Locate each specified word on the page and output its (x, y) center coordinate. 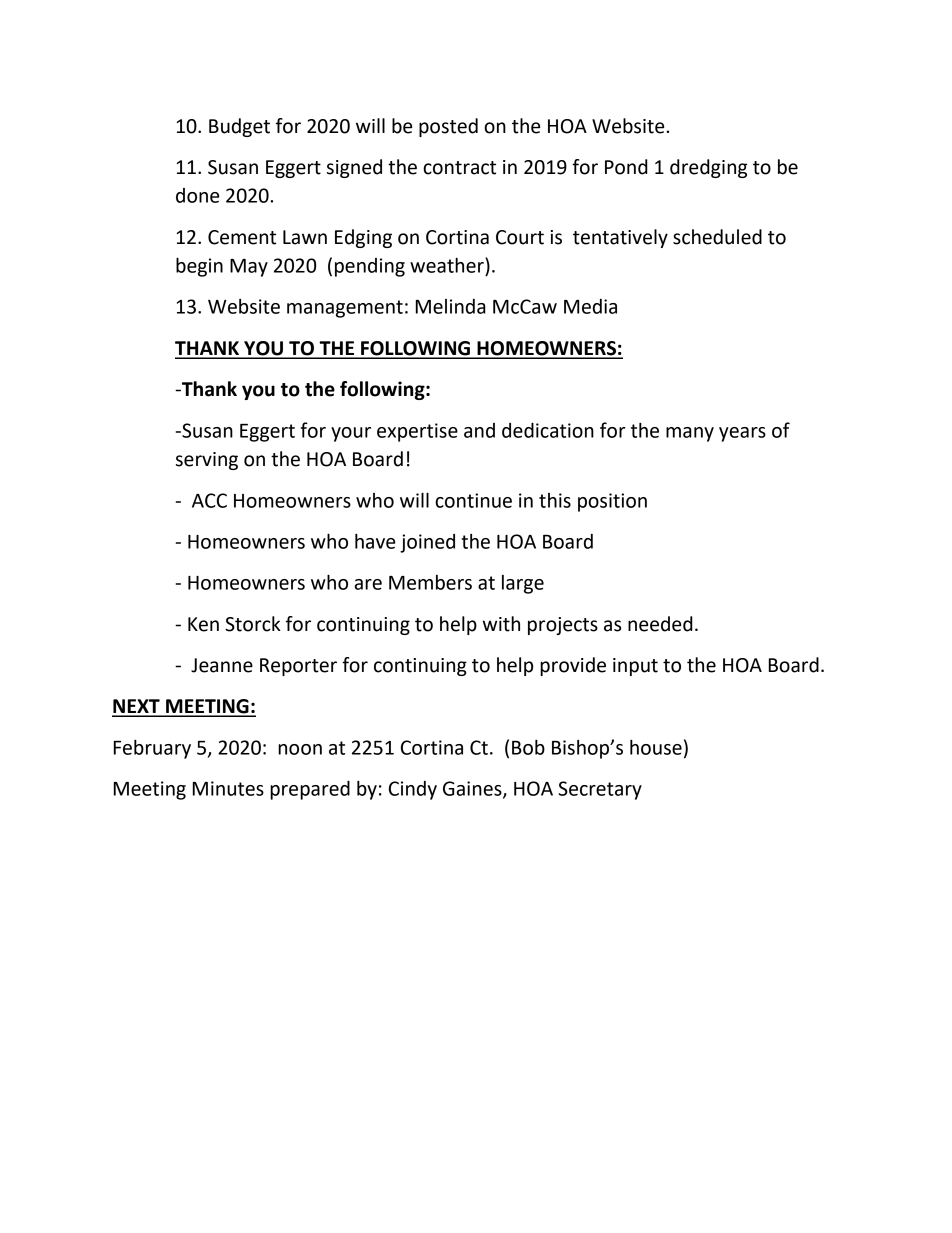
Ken (203, 624)
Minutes (228, 788)
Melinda (451, 306)
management (345, 309)
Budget (239, 127)
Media (590, 306)
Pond (626, 167)
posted (448, 127)
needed (660, 624)
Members (430, 582)
